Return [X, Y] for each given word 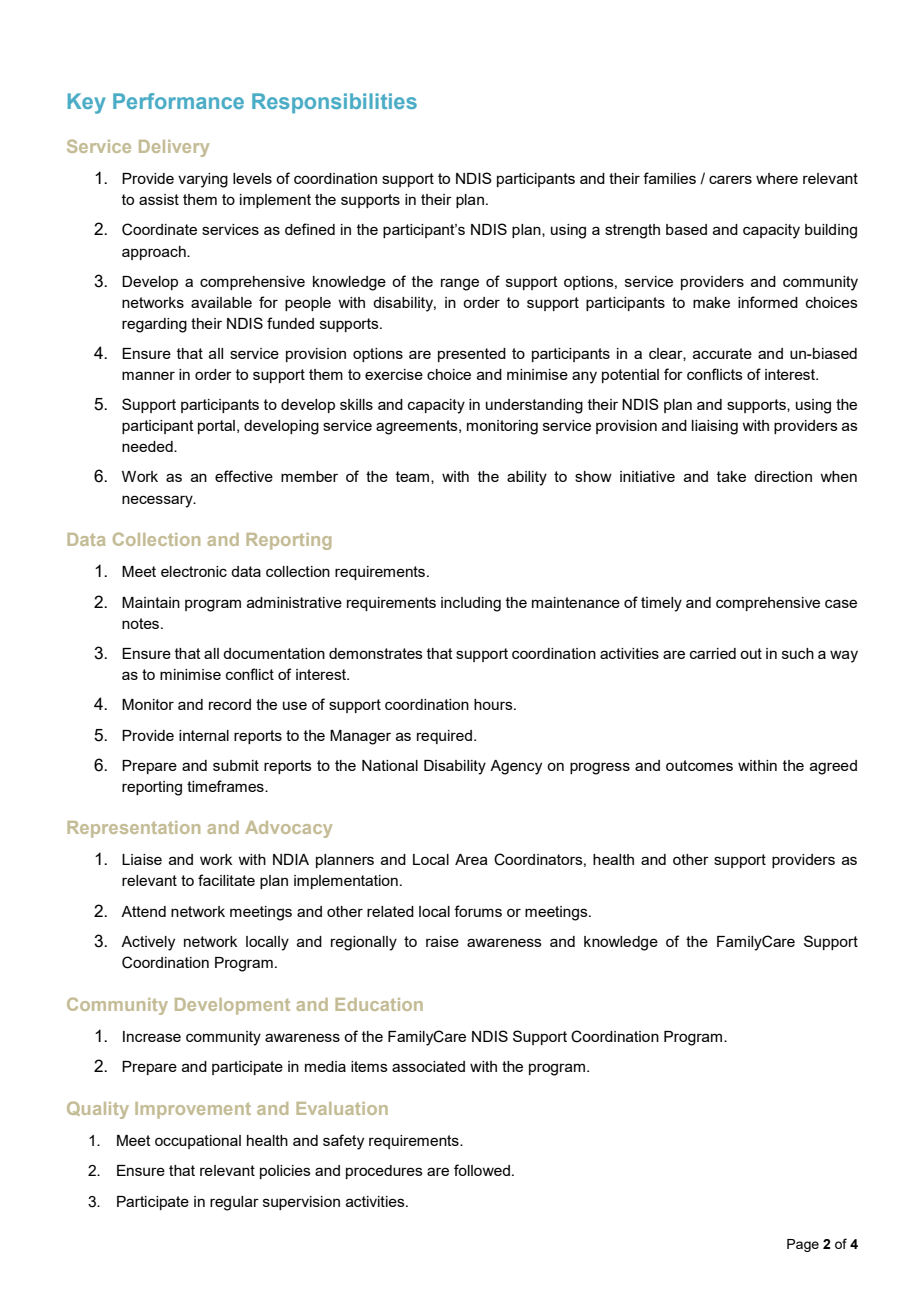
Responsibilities [334, 103]
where [777, 178]
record [230, 704]
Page [803, 1245]
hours [494, 704]
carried [713, 653]
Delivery [174, 148]
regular [234, 1203]
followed [482, 1170]
